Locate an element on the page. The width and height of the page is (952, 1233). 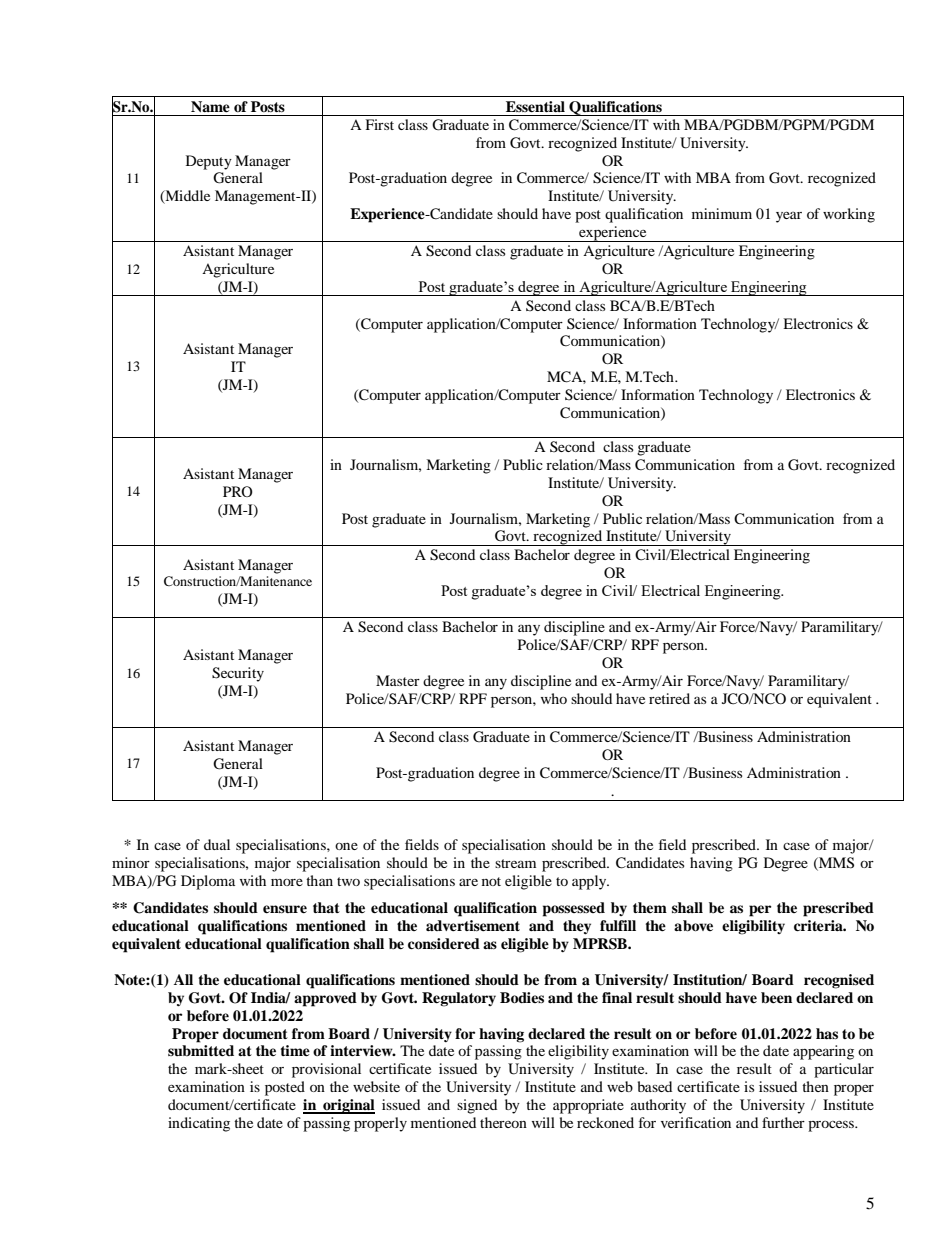
further is located at coordinates (783, 1122).
